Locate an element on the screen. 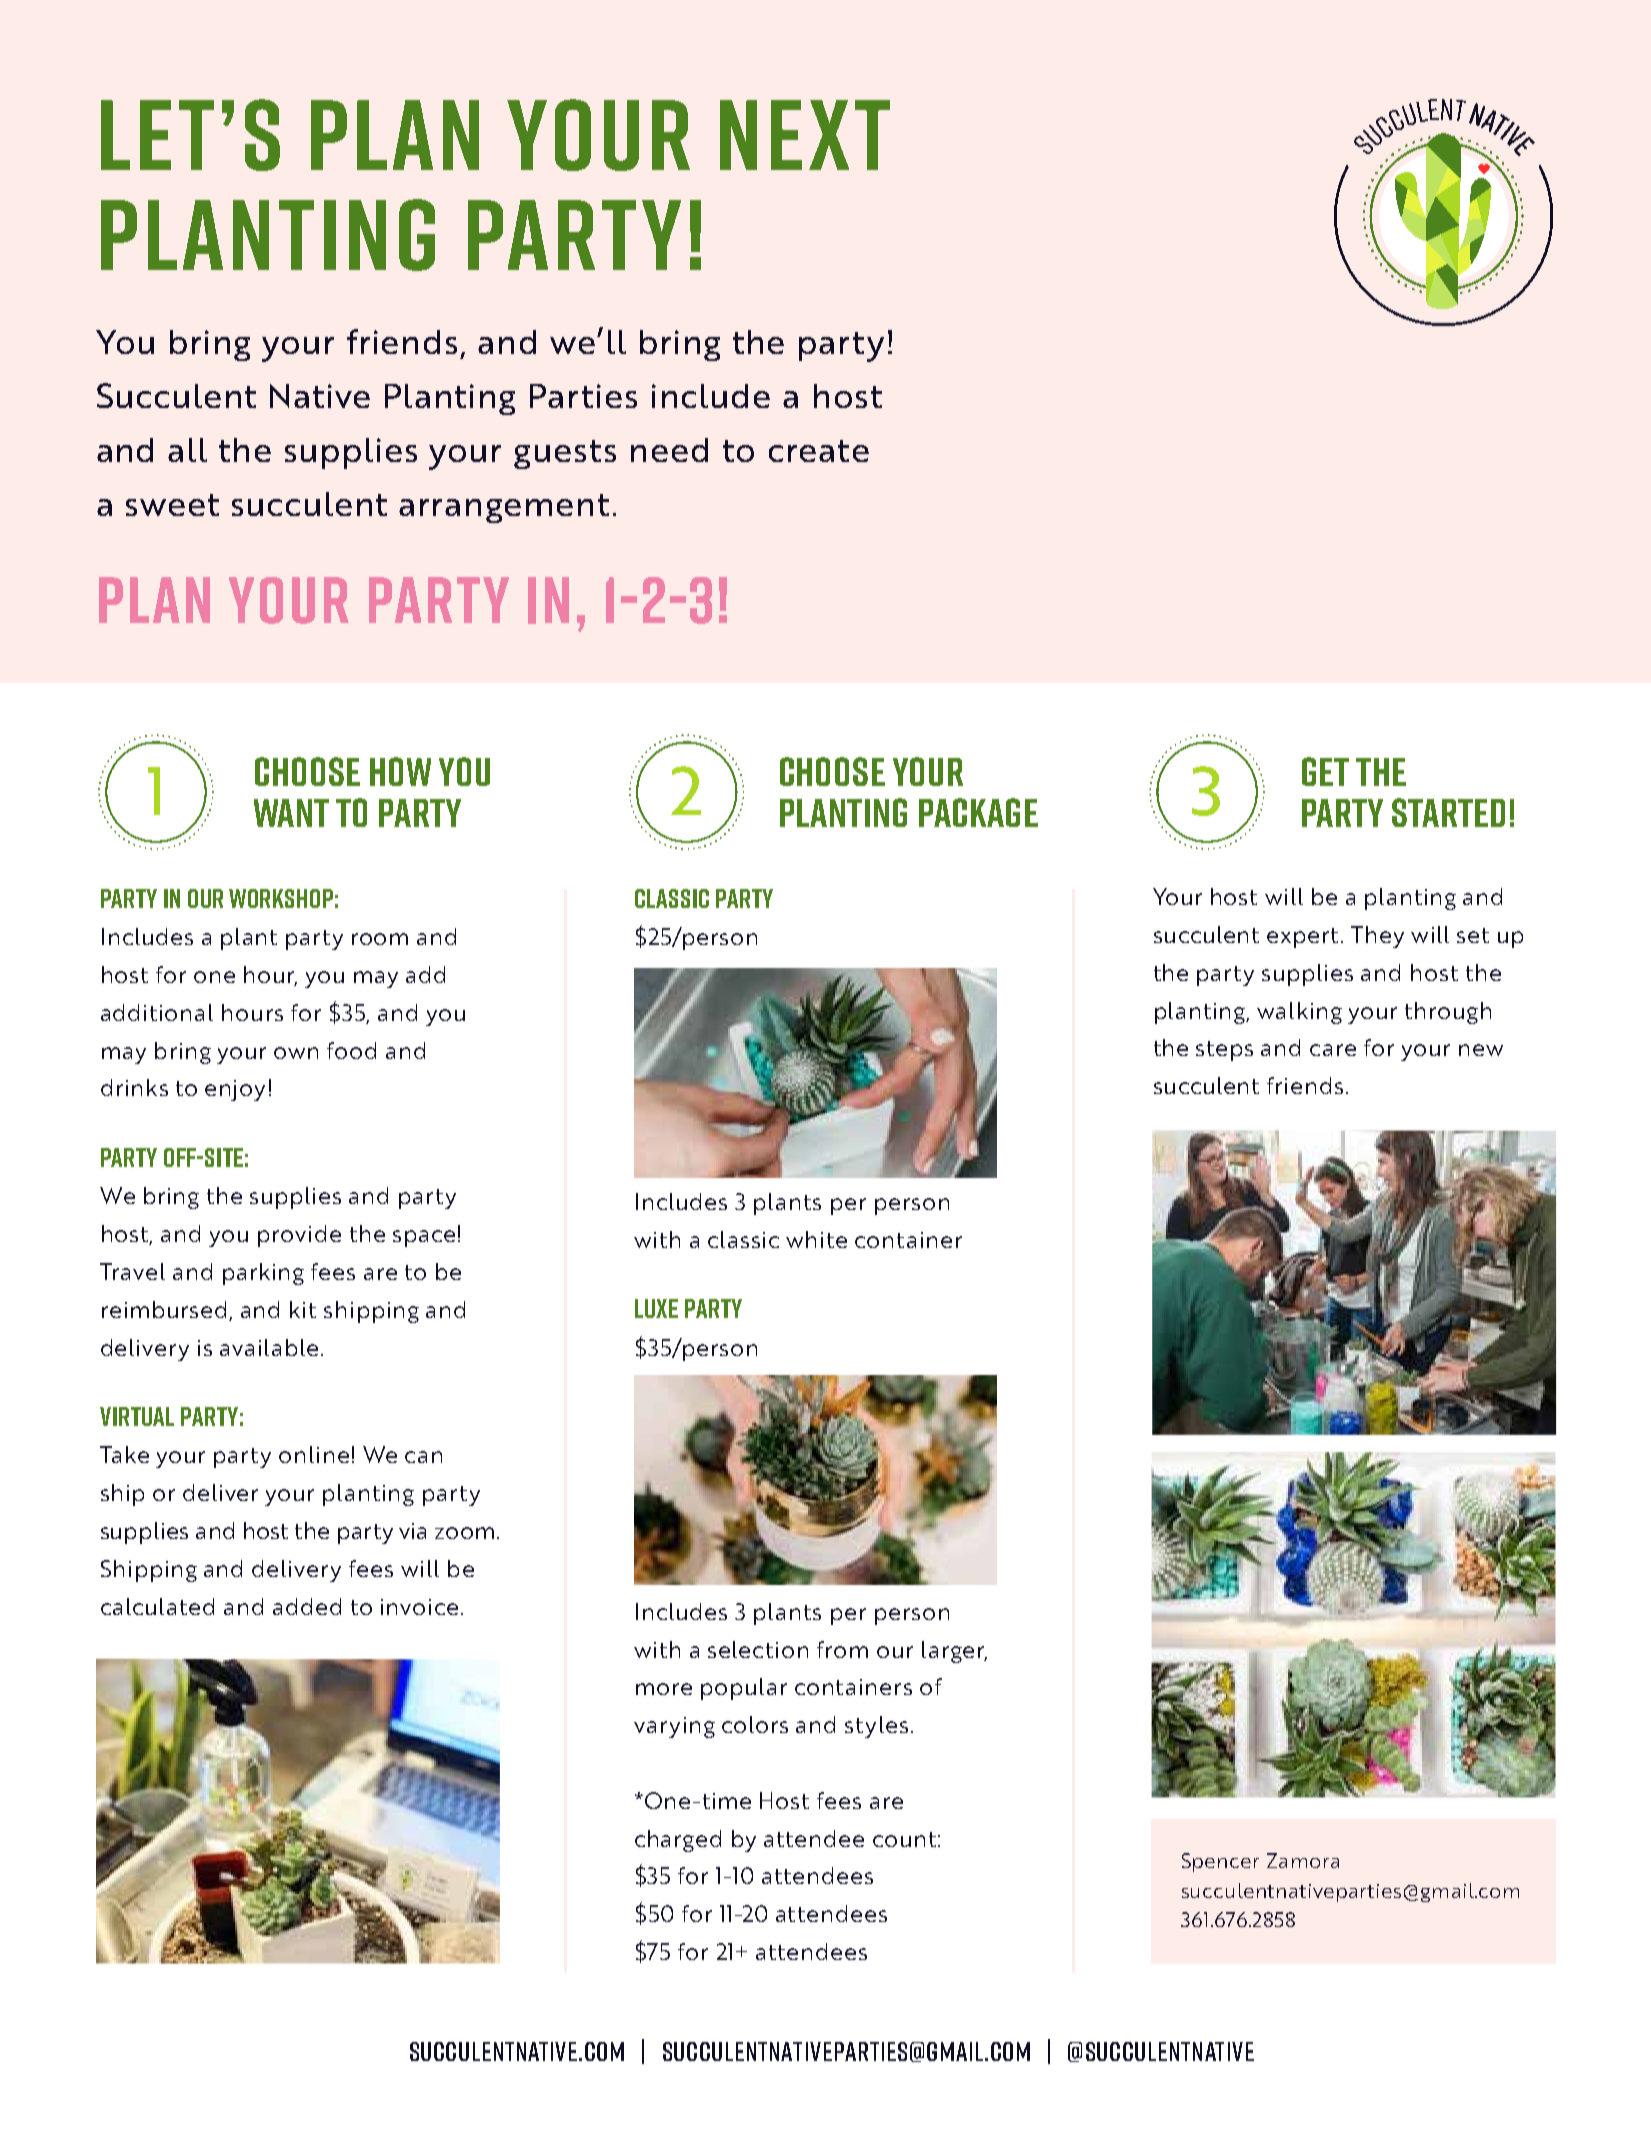 The width and height of the screenshot is (1651, 2137). need is located at coordinates (669, 450).
